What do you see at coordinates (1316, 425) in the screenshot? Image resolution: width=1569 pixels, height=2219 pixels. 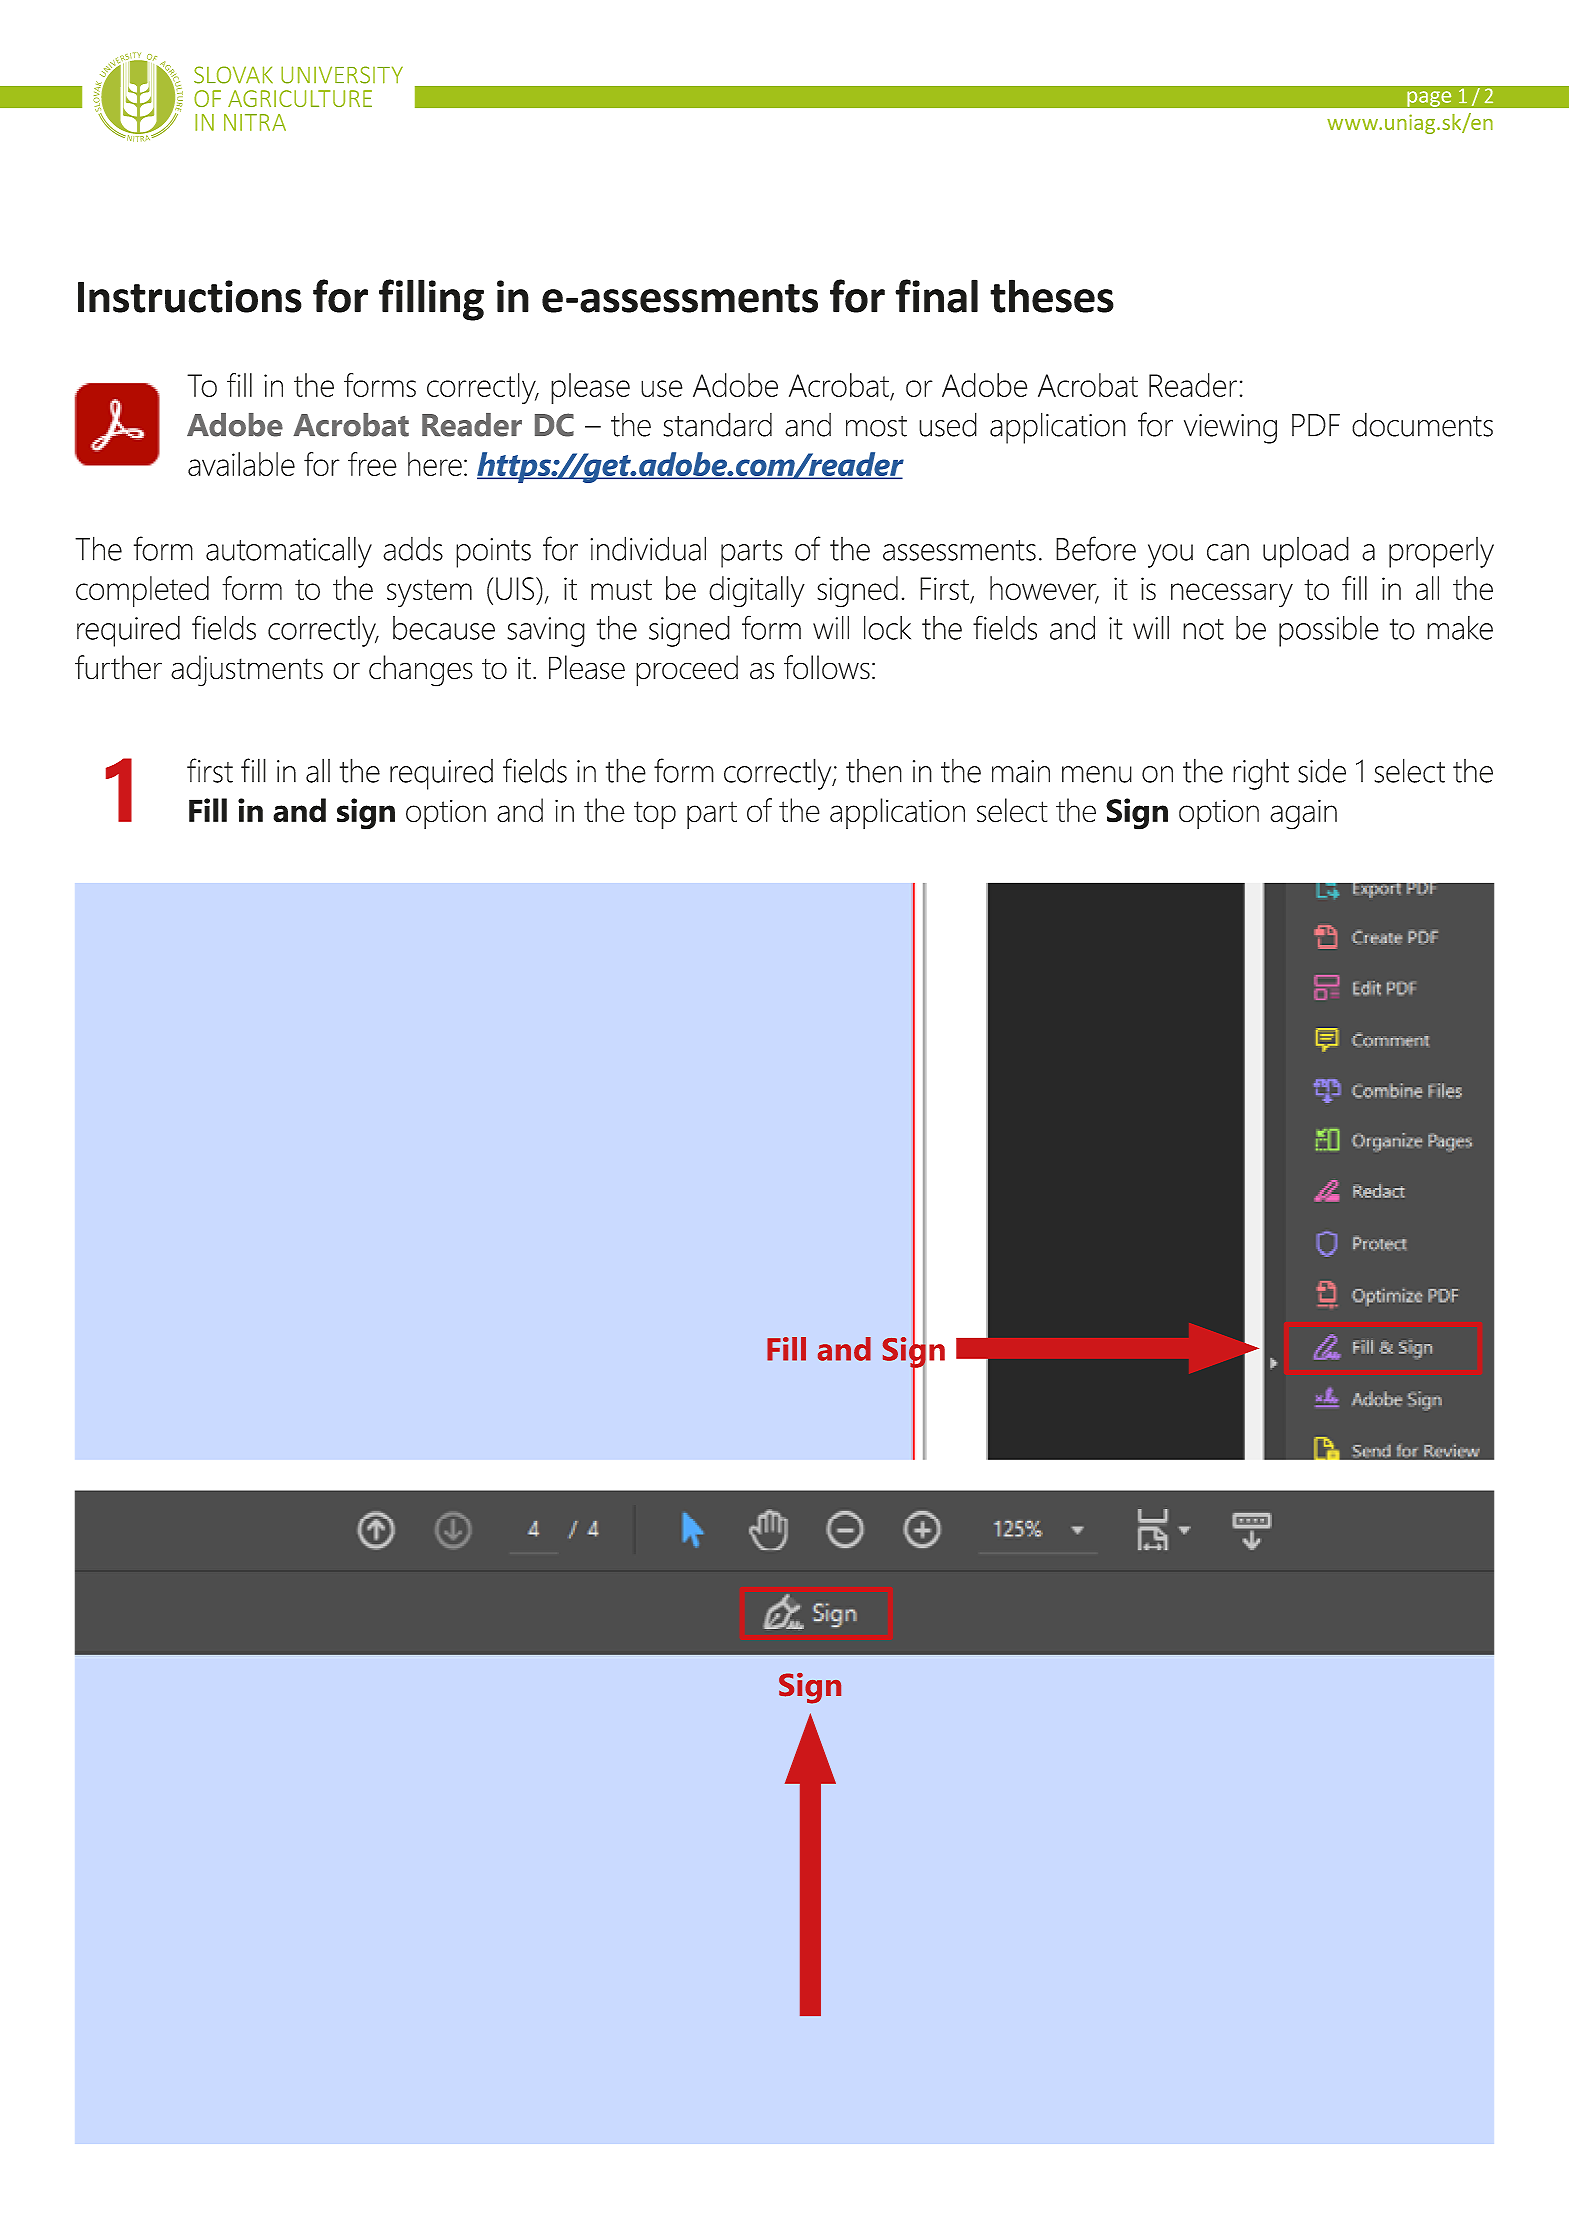 I see `PDF` at bounding box center [1316, 425].
